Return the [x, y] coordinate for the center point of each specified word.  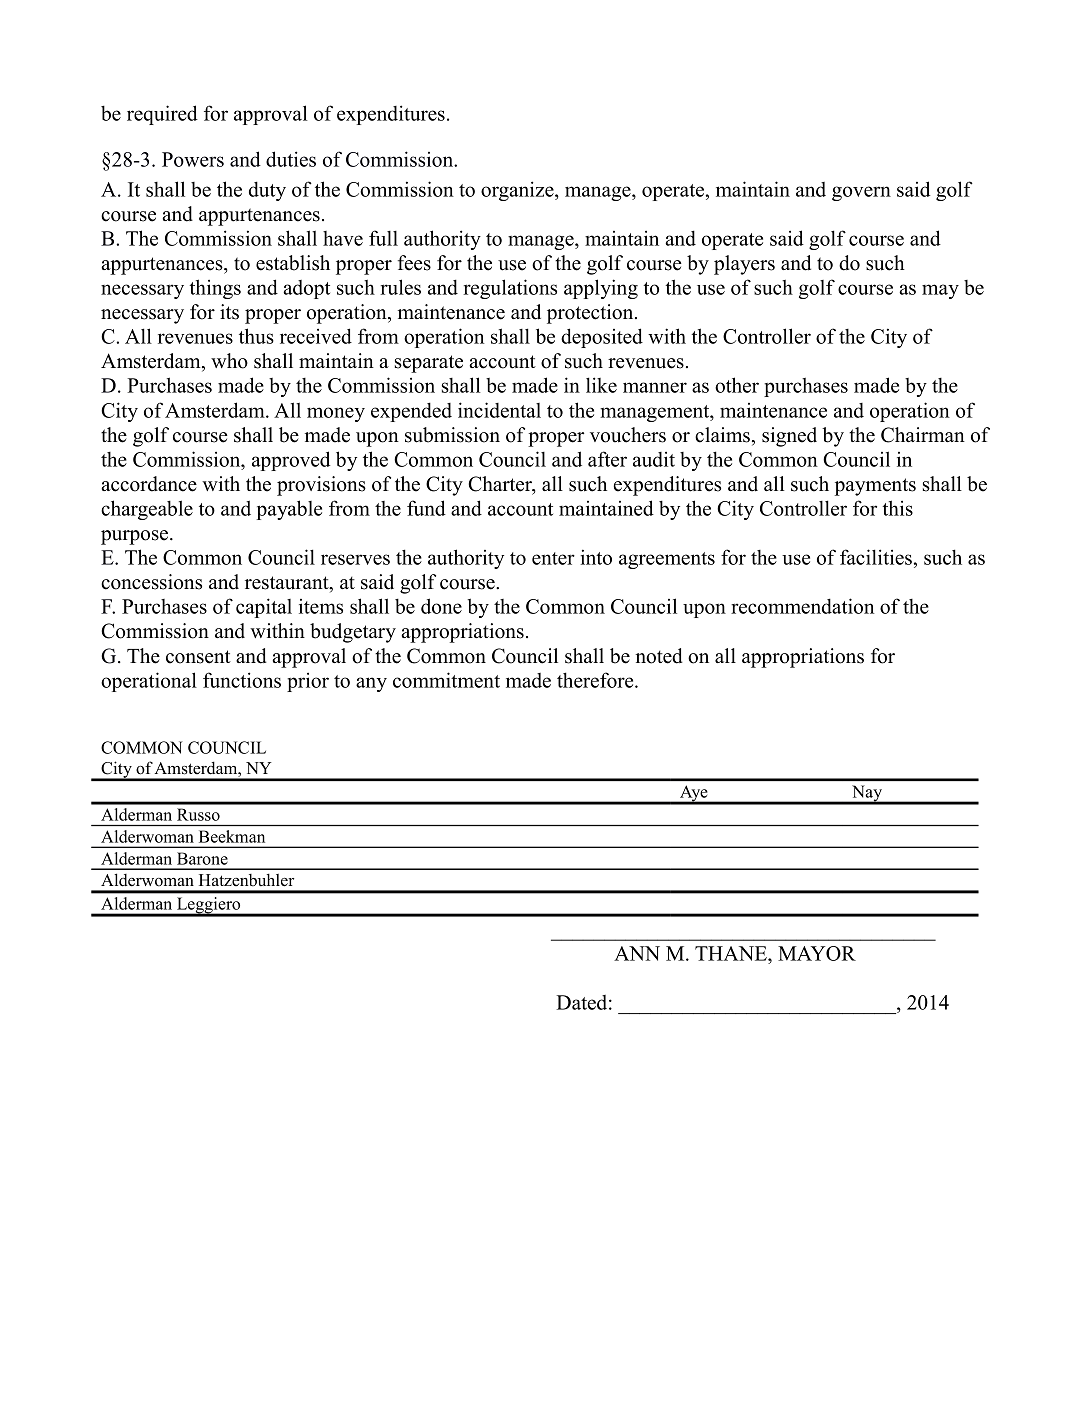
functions [242, 680]
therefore [596, 680]
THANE [732, 955]
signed [789, 437]
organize [518, 191]
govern [861, 193]
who [229, 361]
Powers [193, 159]
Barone [202, 858]
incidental [499, 410]
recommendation [802, 606]
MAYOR [817, 953]
